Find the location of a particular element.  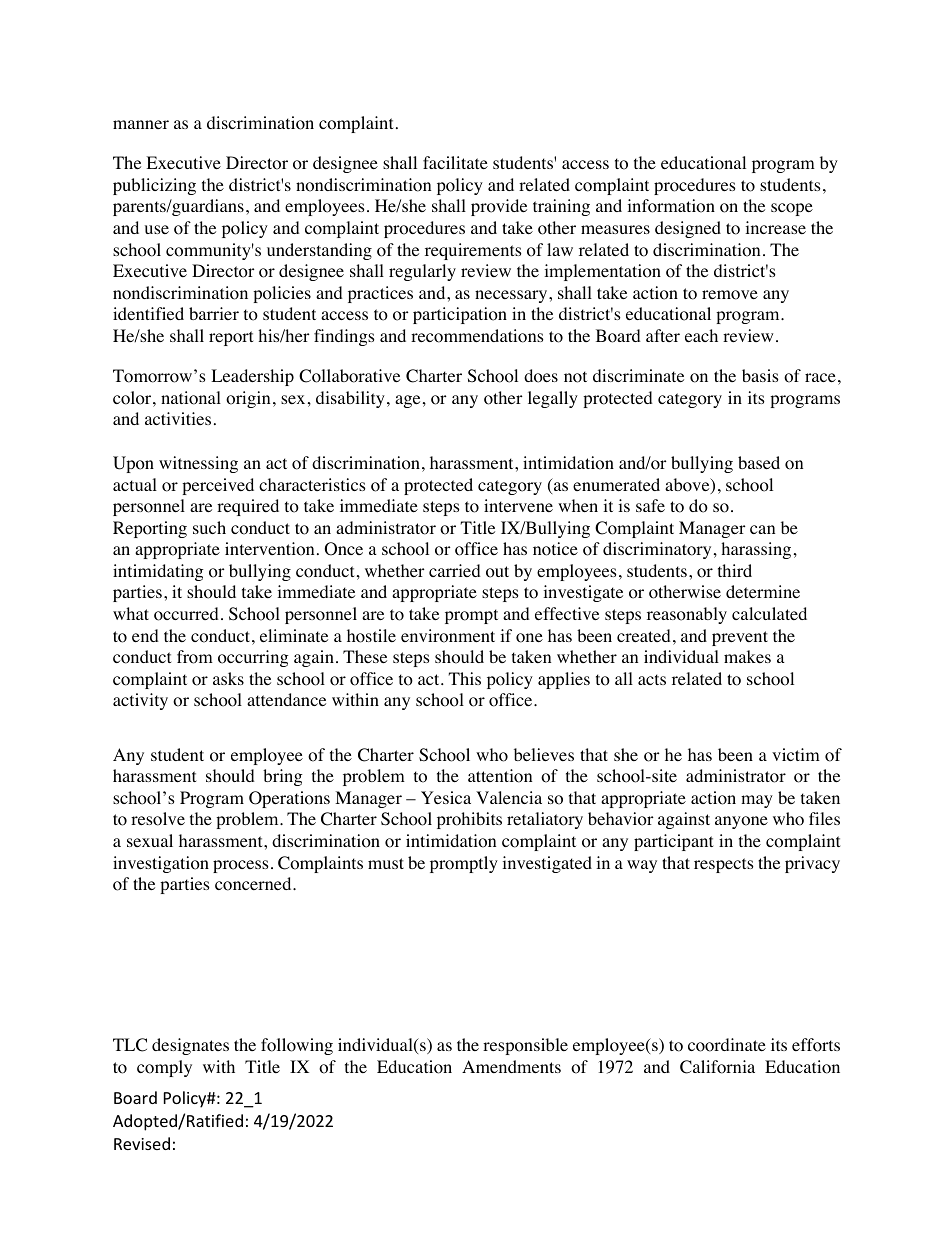

environment is located at coordinates (448, 636).
